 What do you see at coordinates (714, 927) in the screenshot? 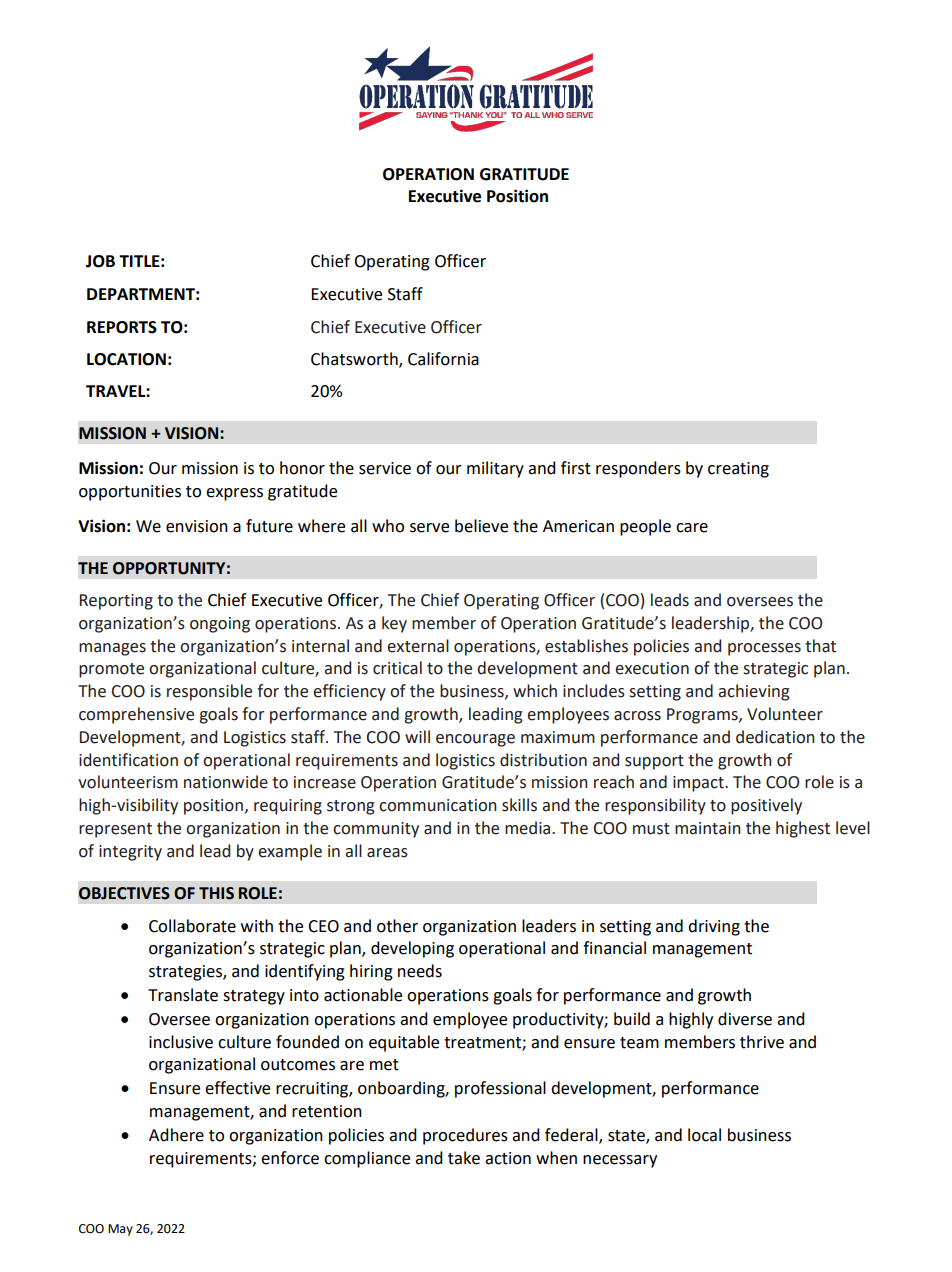
I see `driving` at bounding box center [714, 927].
